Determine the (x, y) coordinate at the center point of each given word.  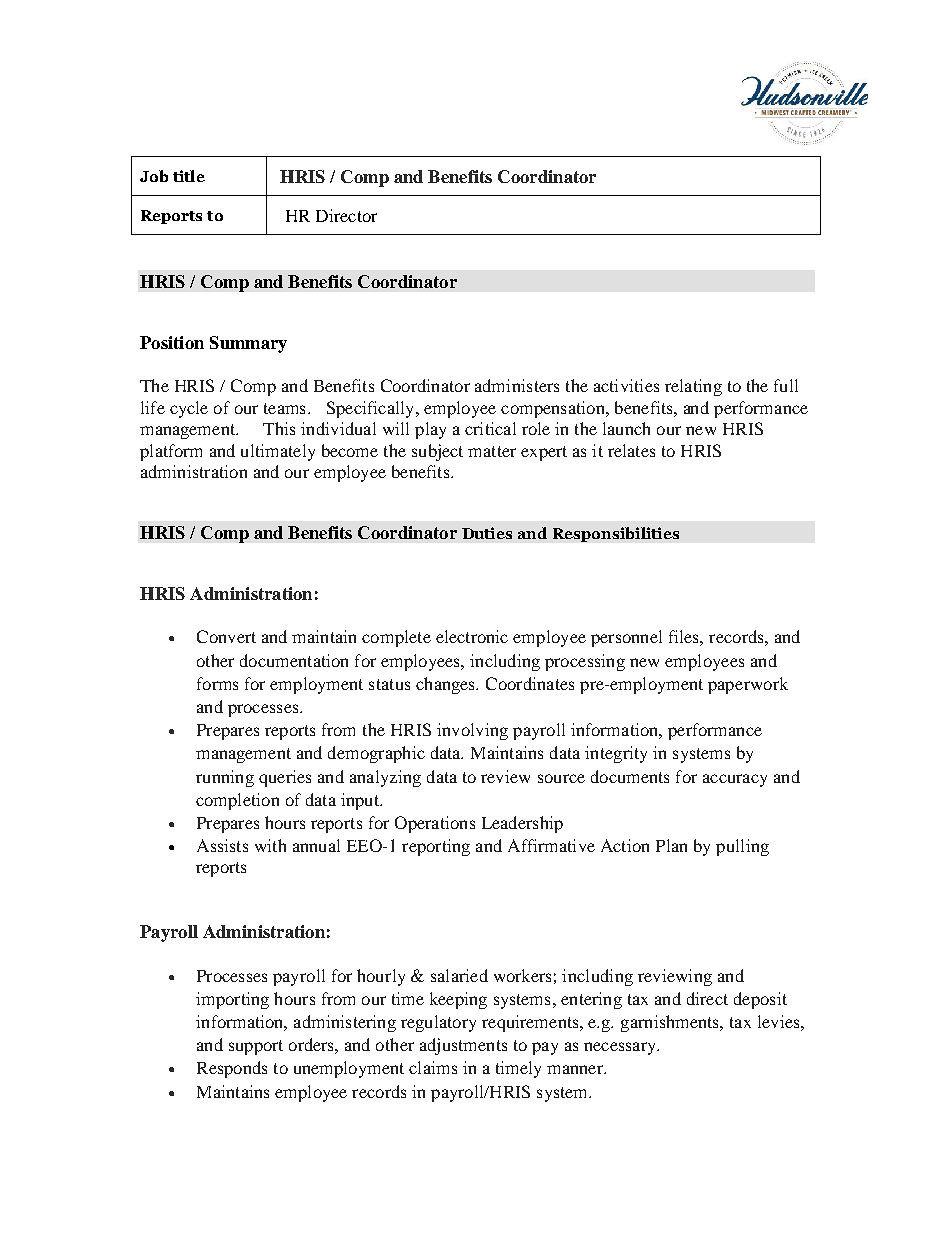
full (786, 385)
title (189, 176)
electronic (472, 636)
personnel (626, 638)
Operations (435, 824)
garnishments (671, 1023)
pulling (742, 847)
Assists (222, 845)
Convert (226, 636)
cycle (189, 409)
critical (490, 428)
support (256, 1047)
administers (517, 385)
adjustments (463, 1046)
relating (693, 387)
